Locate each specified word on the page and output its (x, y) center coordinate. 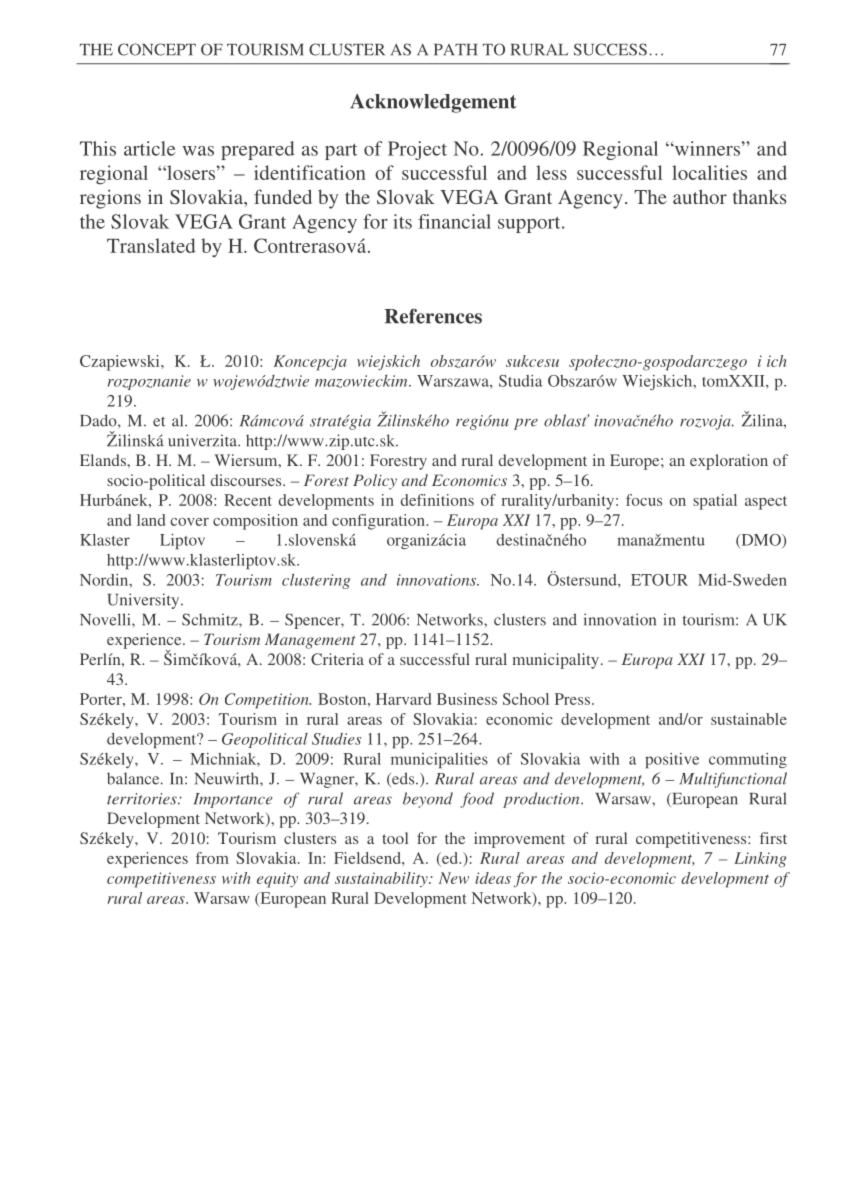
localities (709, 172)
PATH (455, 50)
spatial (715, 502)
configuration (379, 522)
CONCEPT (157, 49)
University (145, 601)
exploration (729, 462)
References (433, 316)
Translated (151, 245)
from (212, 858)
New (454, 878)
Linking (760, 860)
